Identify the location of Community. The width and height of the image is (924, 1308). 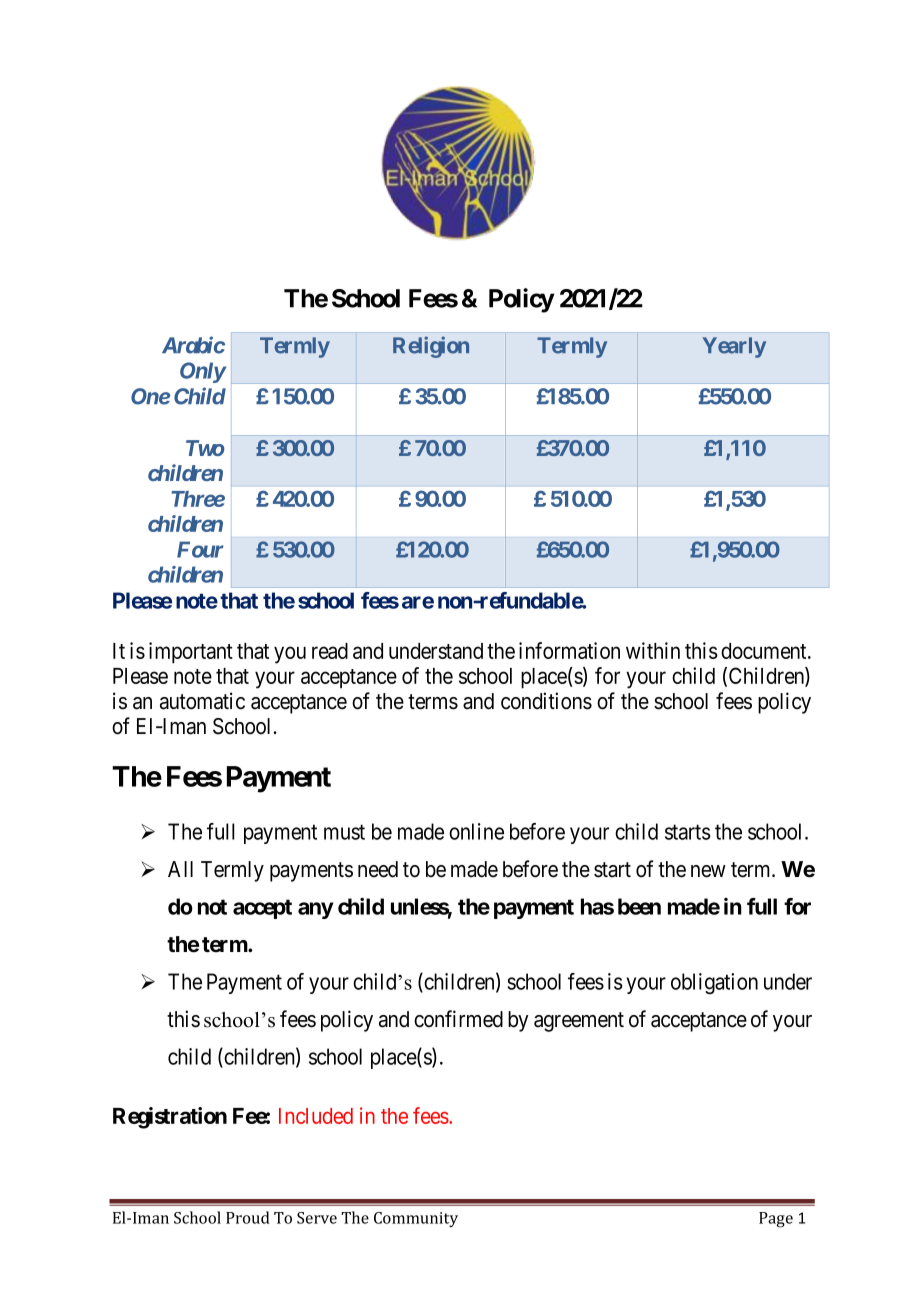
(416, 1219).
